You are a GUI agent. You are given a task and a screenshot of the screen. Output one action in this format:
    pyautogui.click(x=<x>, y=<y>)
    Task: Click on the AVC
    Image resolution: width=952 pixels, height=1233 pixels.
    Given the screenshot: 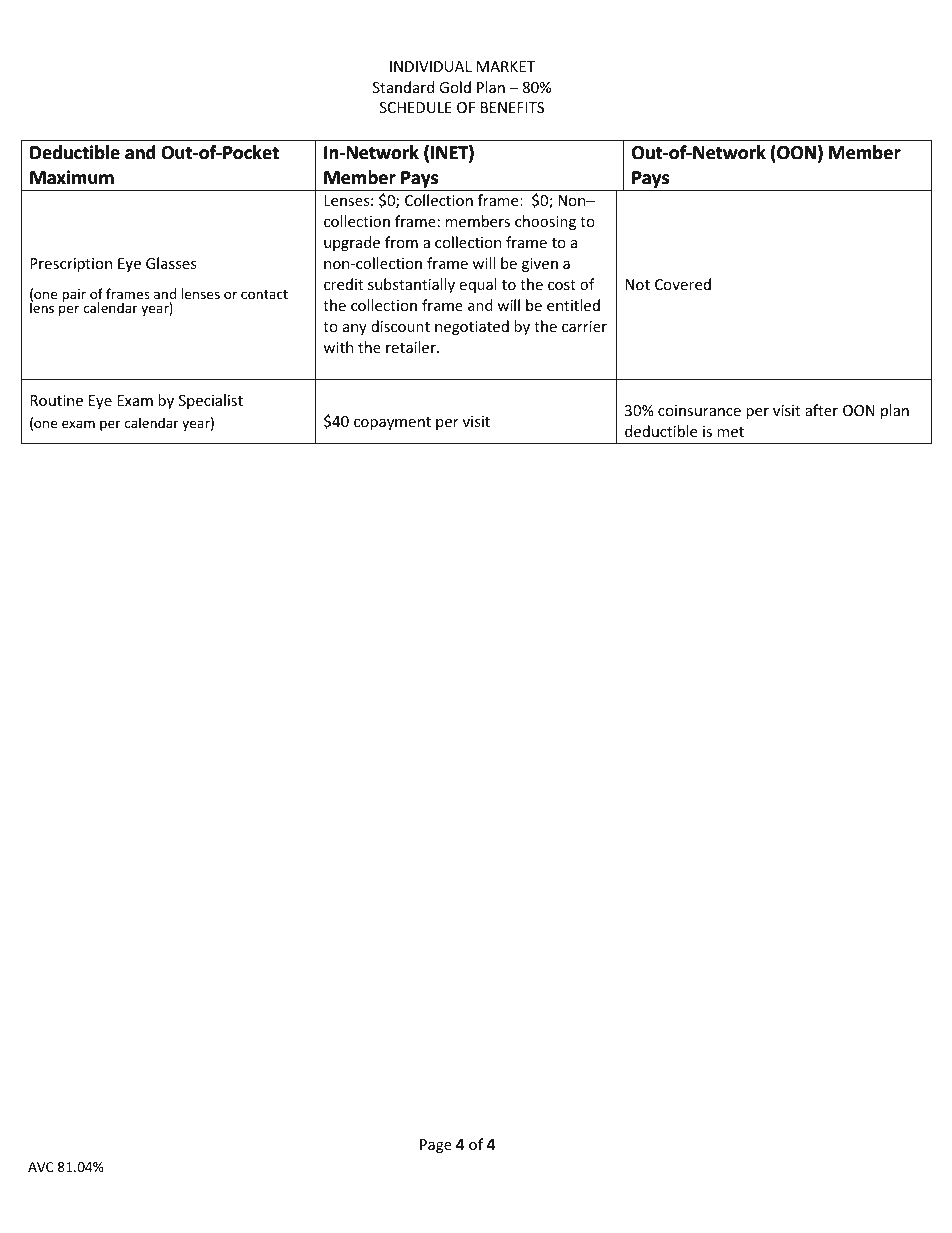 What is the action you would take?
    pyautogui.click(x=41, y=1167)
